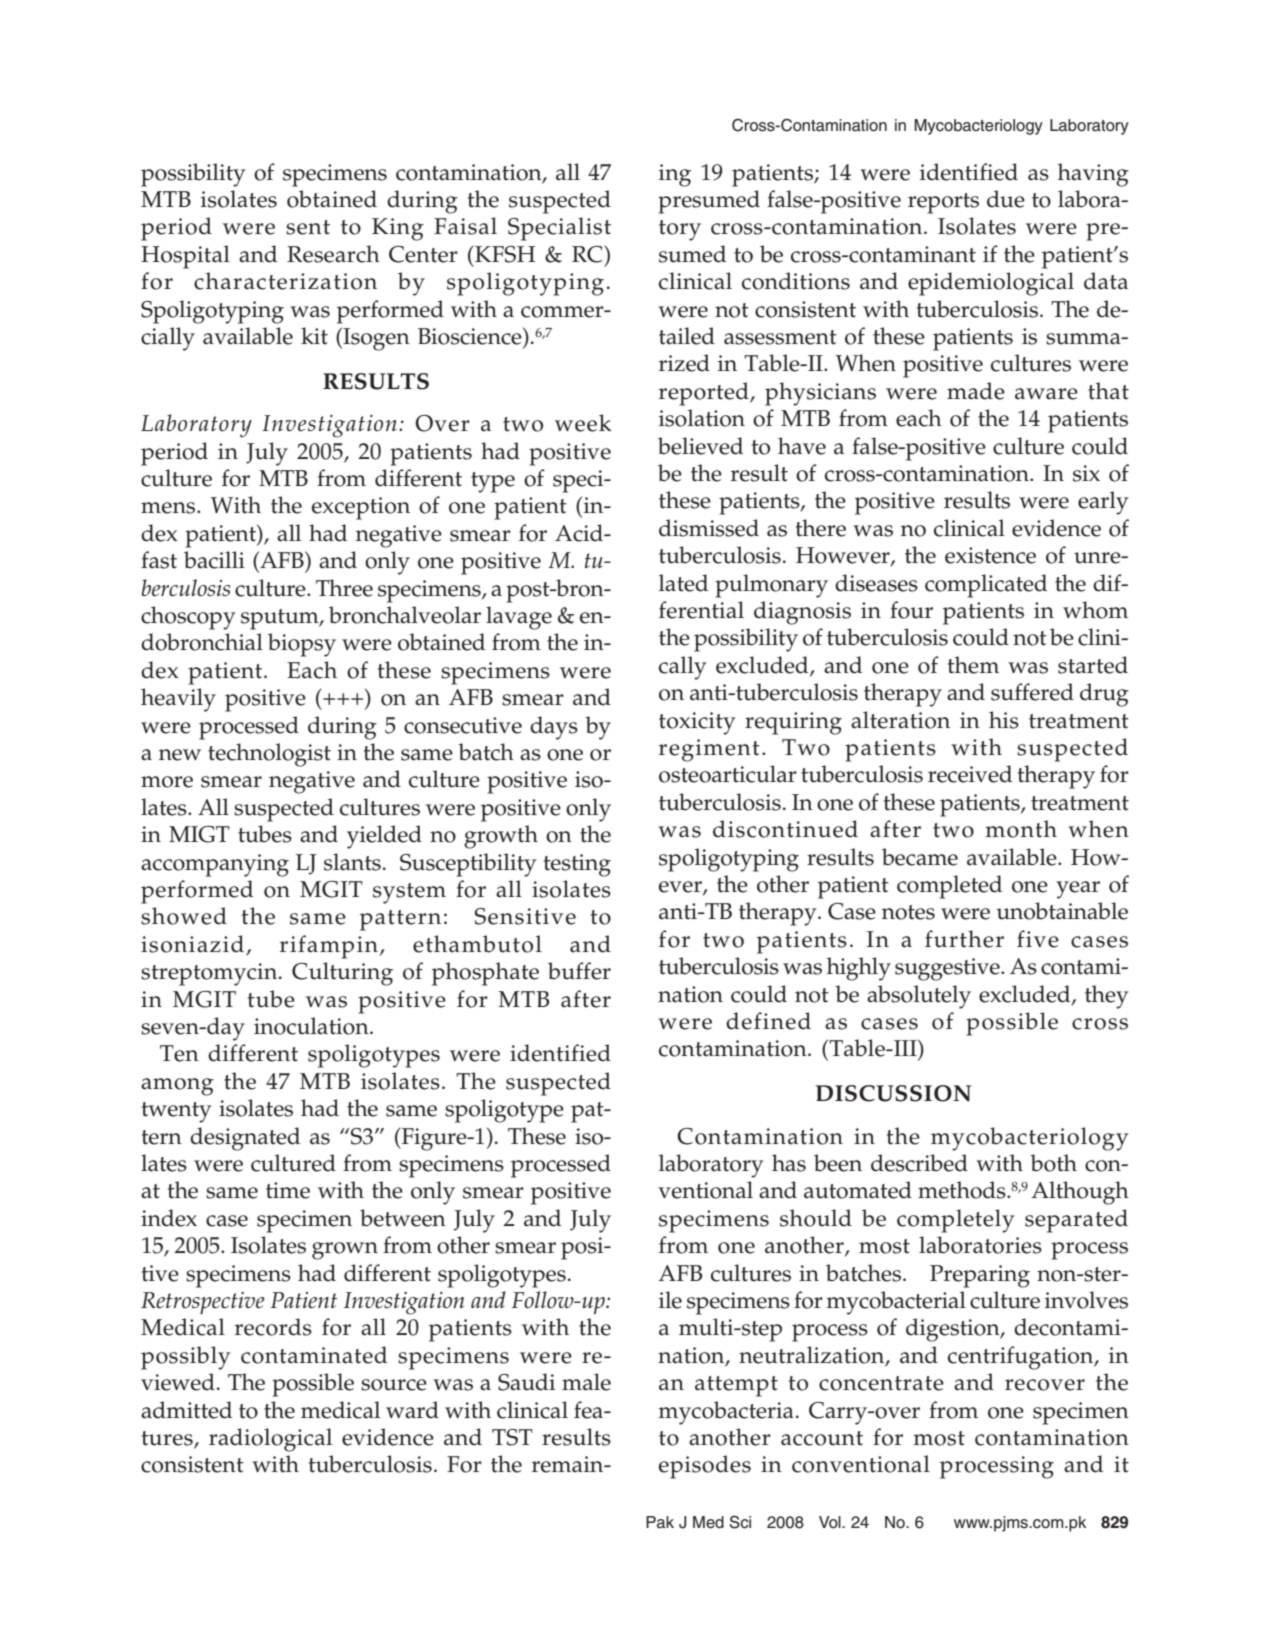 This document has height=1644, width=1270. Describe the element at coordinates (215, 865) in the document. I see `accompanying` at that location.
